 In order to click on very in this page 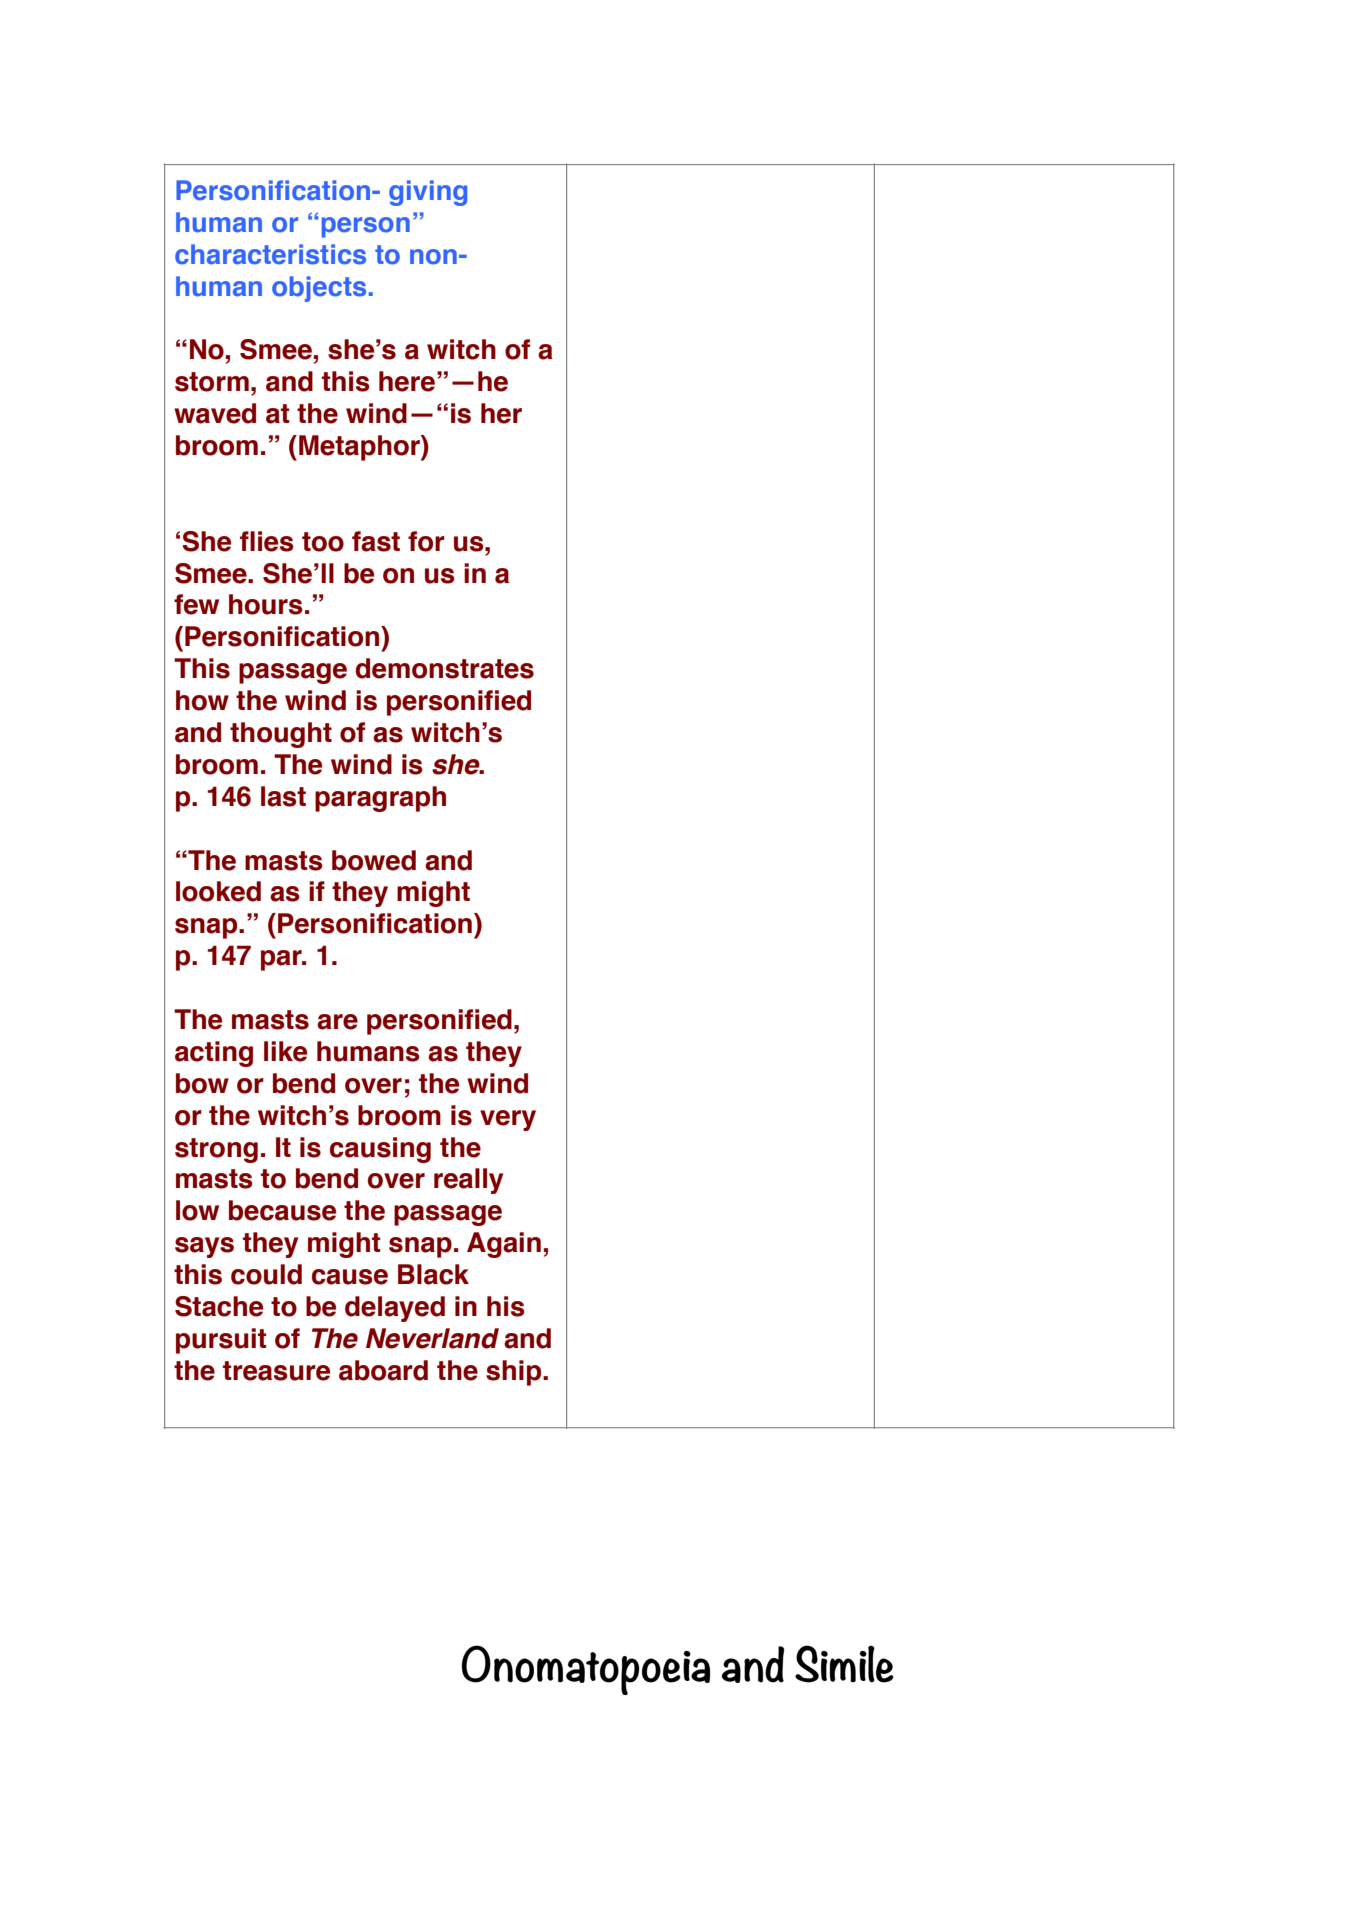, I will do `click(508, 1120)`.
